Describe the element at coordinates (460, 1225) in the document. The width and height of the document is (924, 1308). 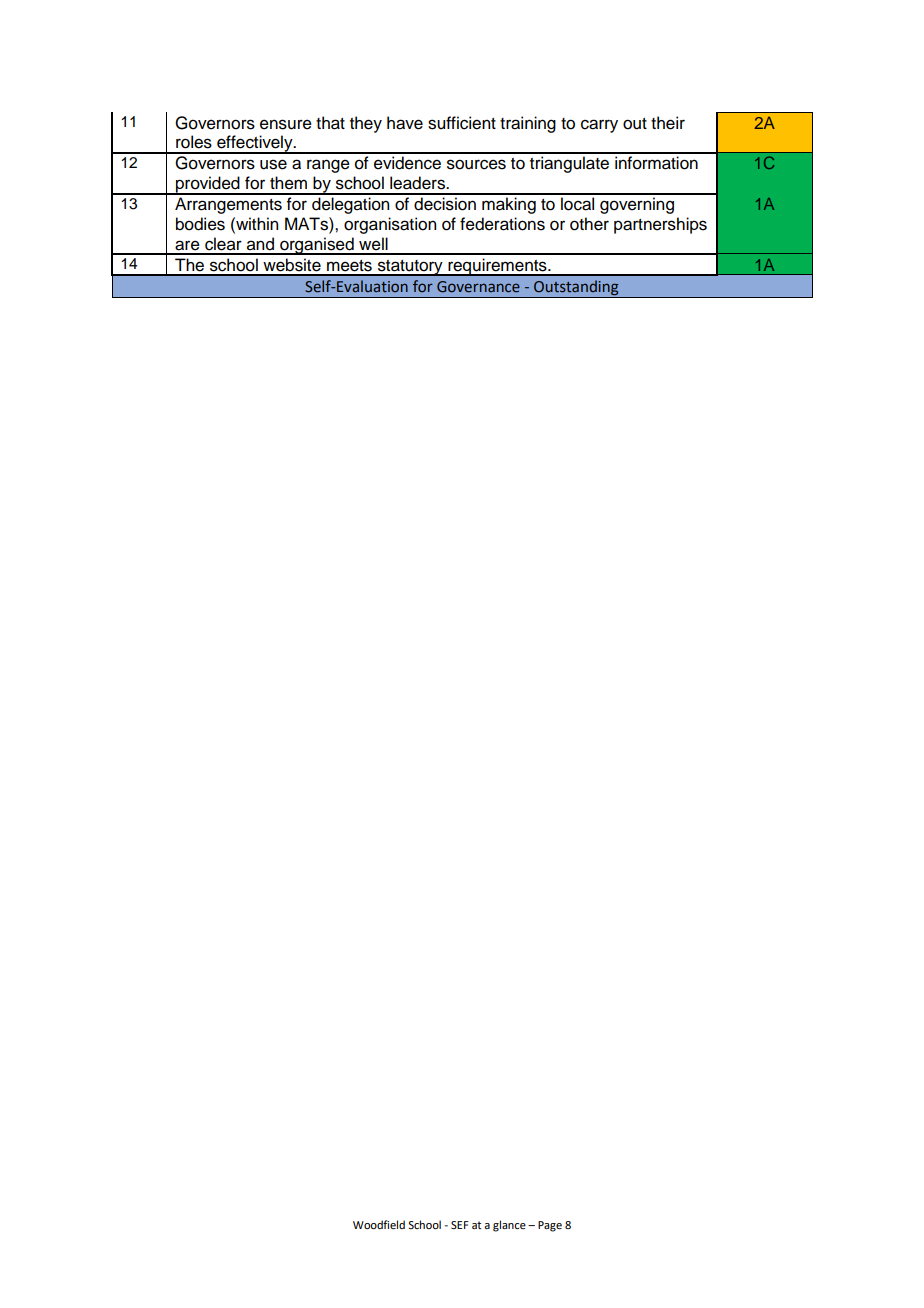
I see `SEF` at that location.
